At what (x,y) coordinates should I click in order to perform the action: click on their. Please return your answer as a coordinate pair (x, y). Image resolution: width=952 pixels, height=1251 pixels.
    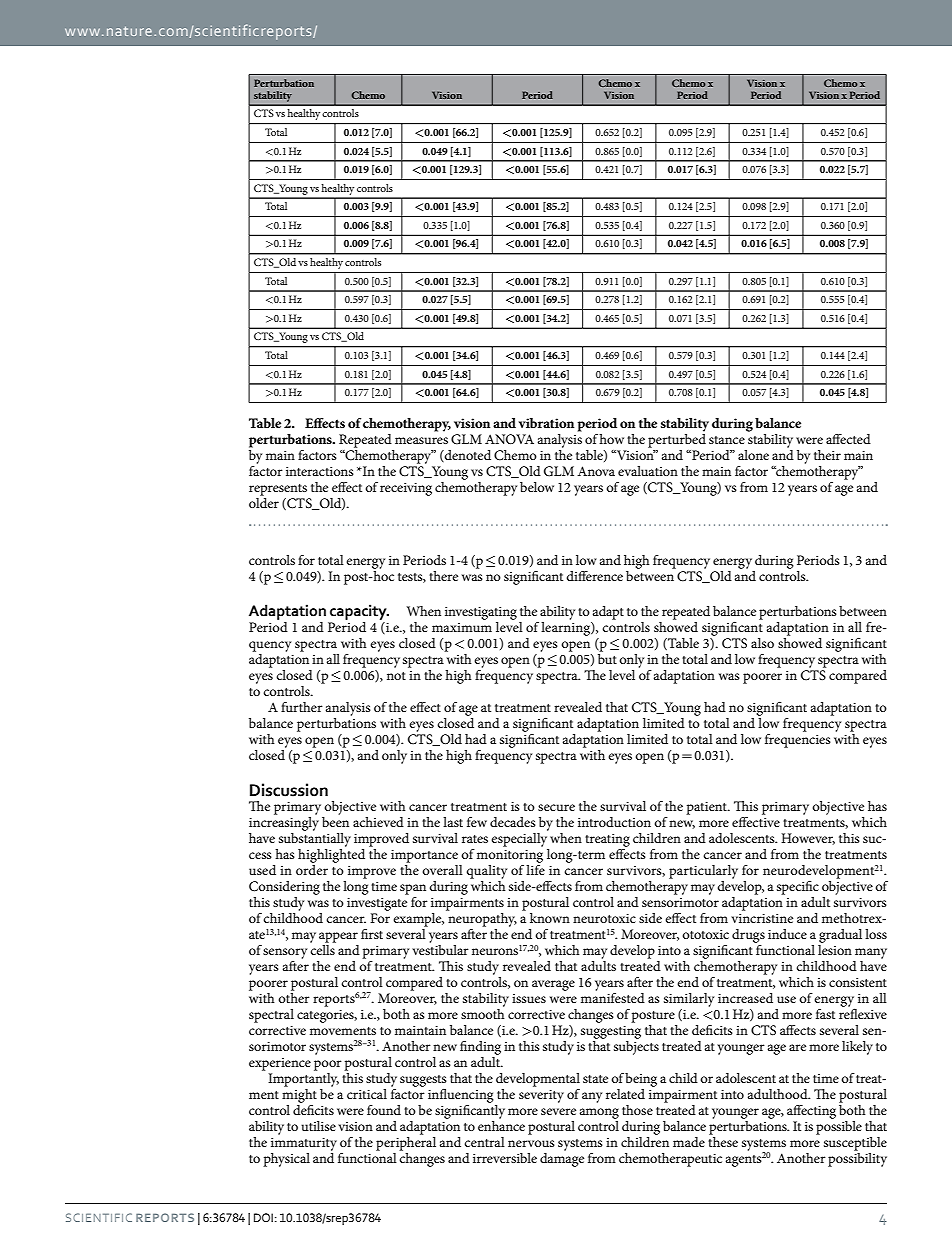
    Looking at the image, I should click on (827, 455).
